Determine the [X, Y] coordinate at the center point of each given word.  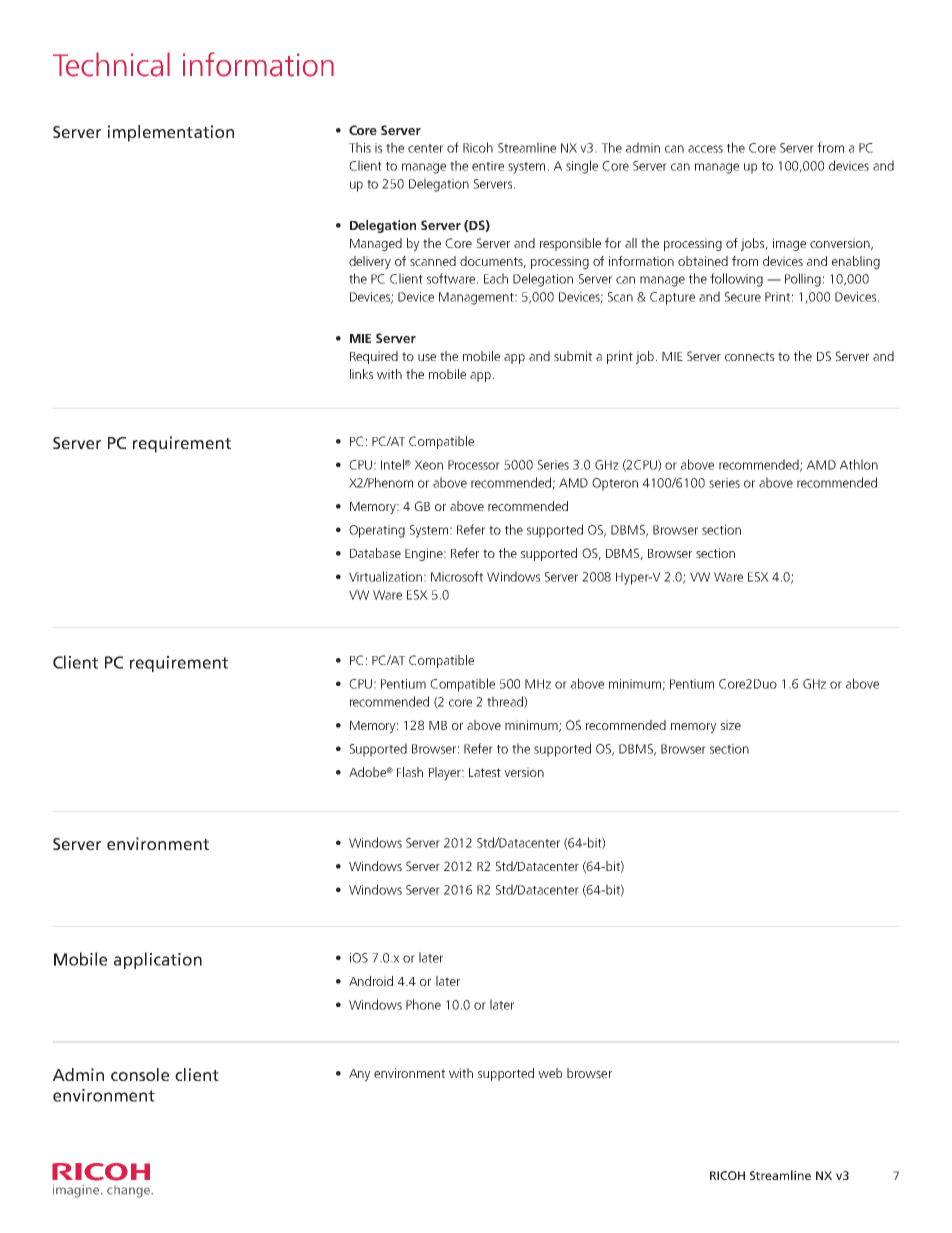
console [140, 1074]
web [550, 1073]
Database [375, 553]
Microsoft [457, 576]
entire [488, 166]
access [705, 149]
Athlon [859, 464]
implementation [171, 133]
